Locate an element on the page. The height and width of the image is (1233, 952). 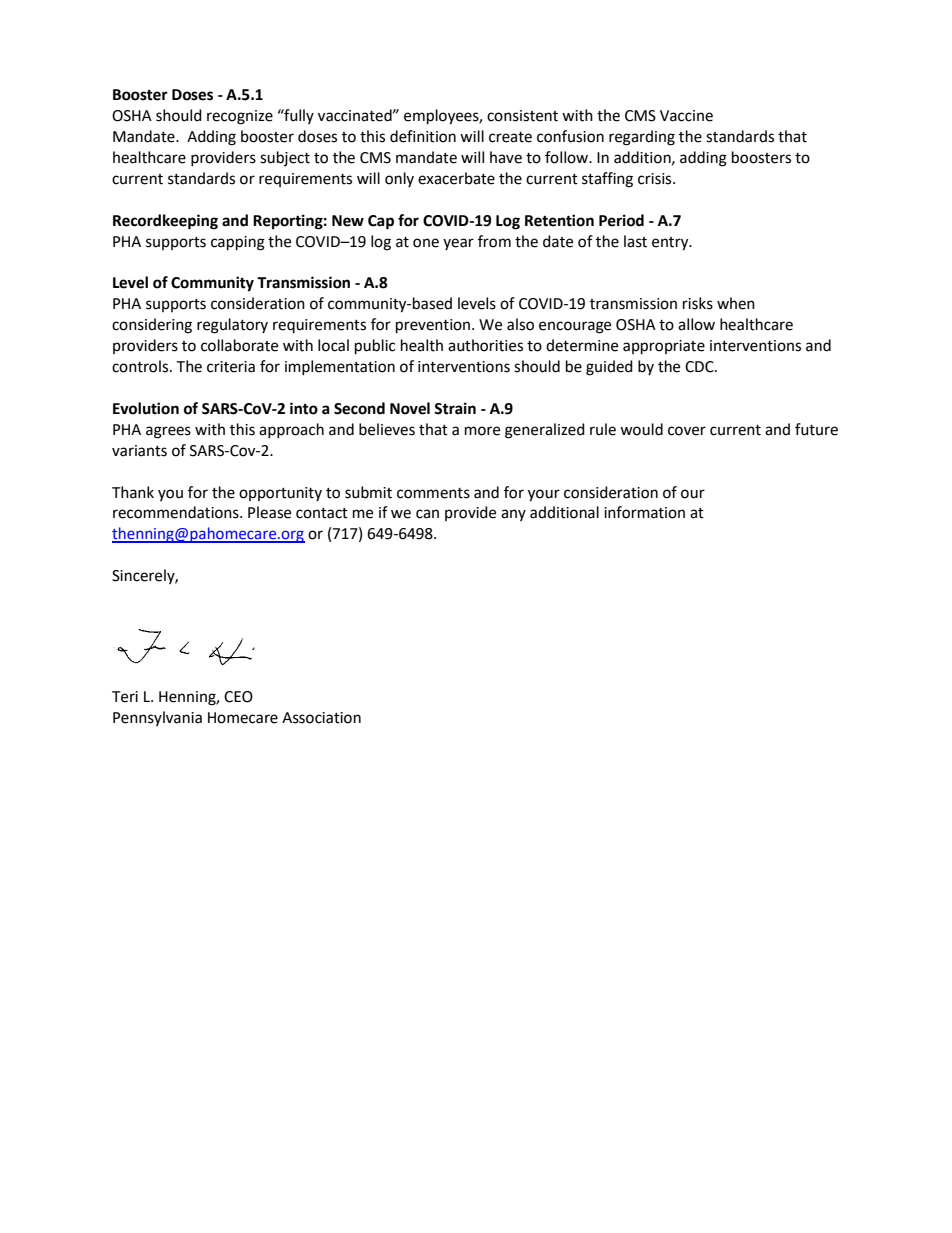
information is located at coordinates (644, 512).
